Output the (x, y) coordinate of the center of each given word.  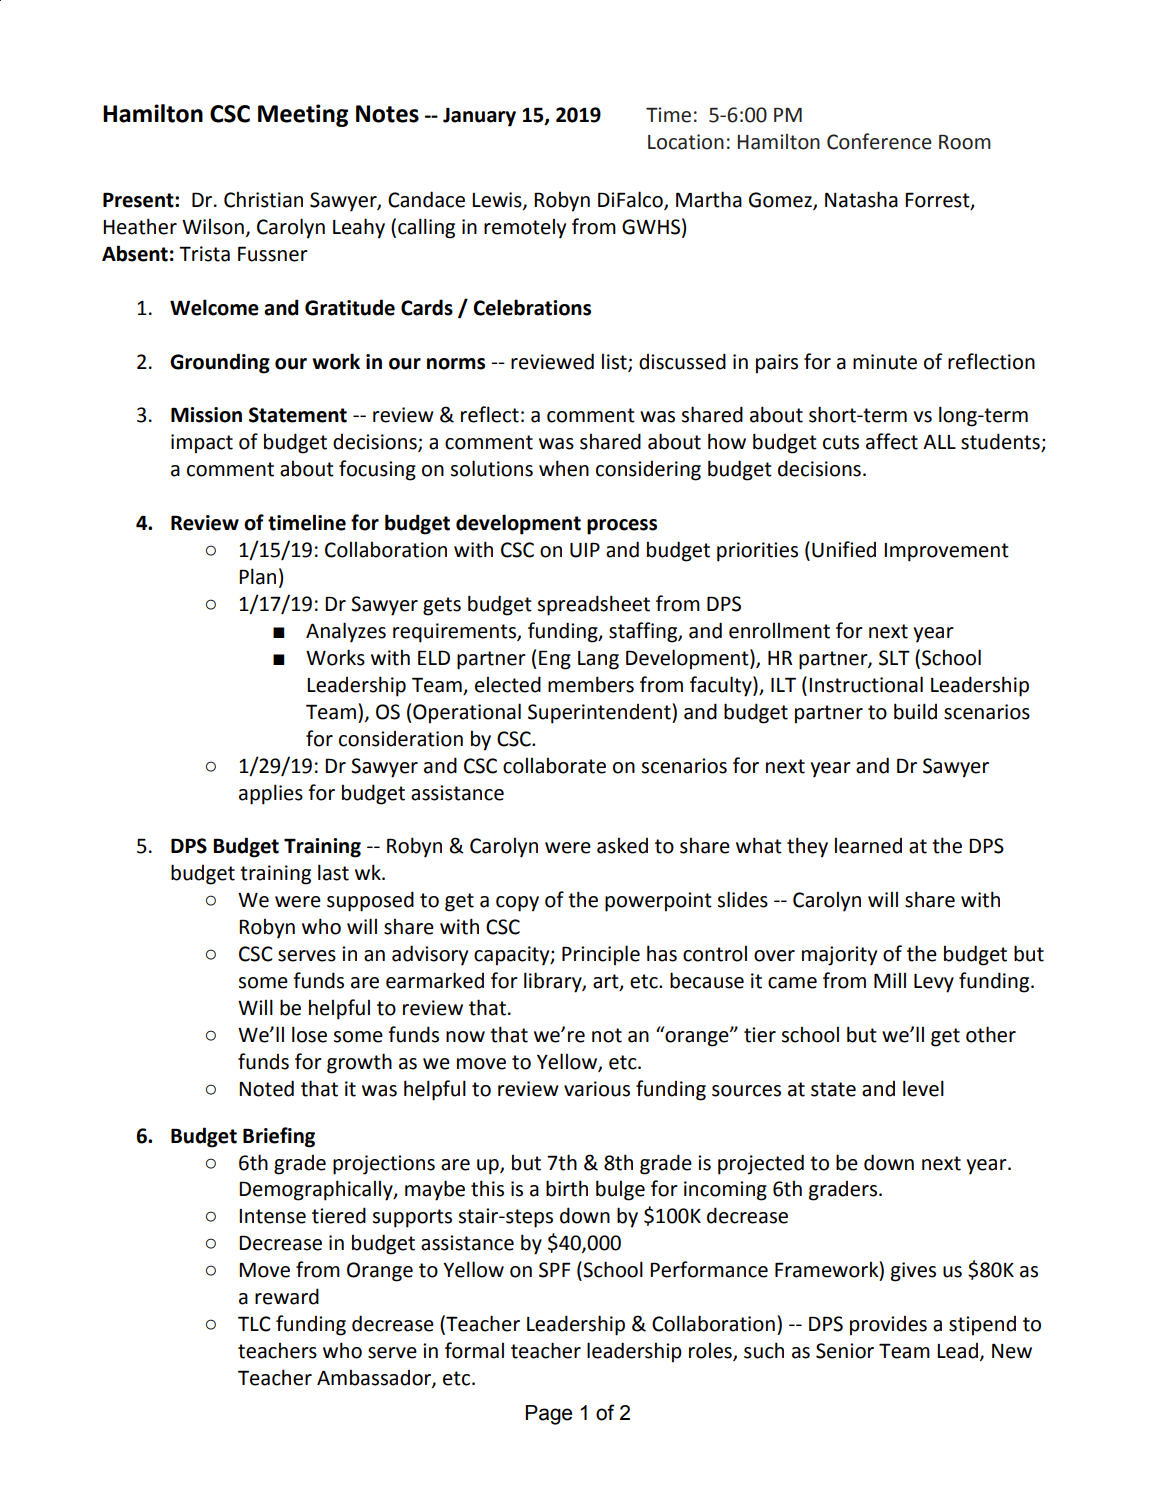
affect (892, 441)
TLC (254, 1324)
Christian (263, 200)
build (915, 711)
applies (271, 794)
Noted (266, 1088)
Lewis (498, 201)
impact (202, 444)
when (564, 468)
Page (549, 1415)
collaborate (554, 766)
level (923, 1088)
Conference (879, 141)
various (597, 1089)
